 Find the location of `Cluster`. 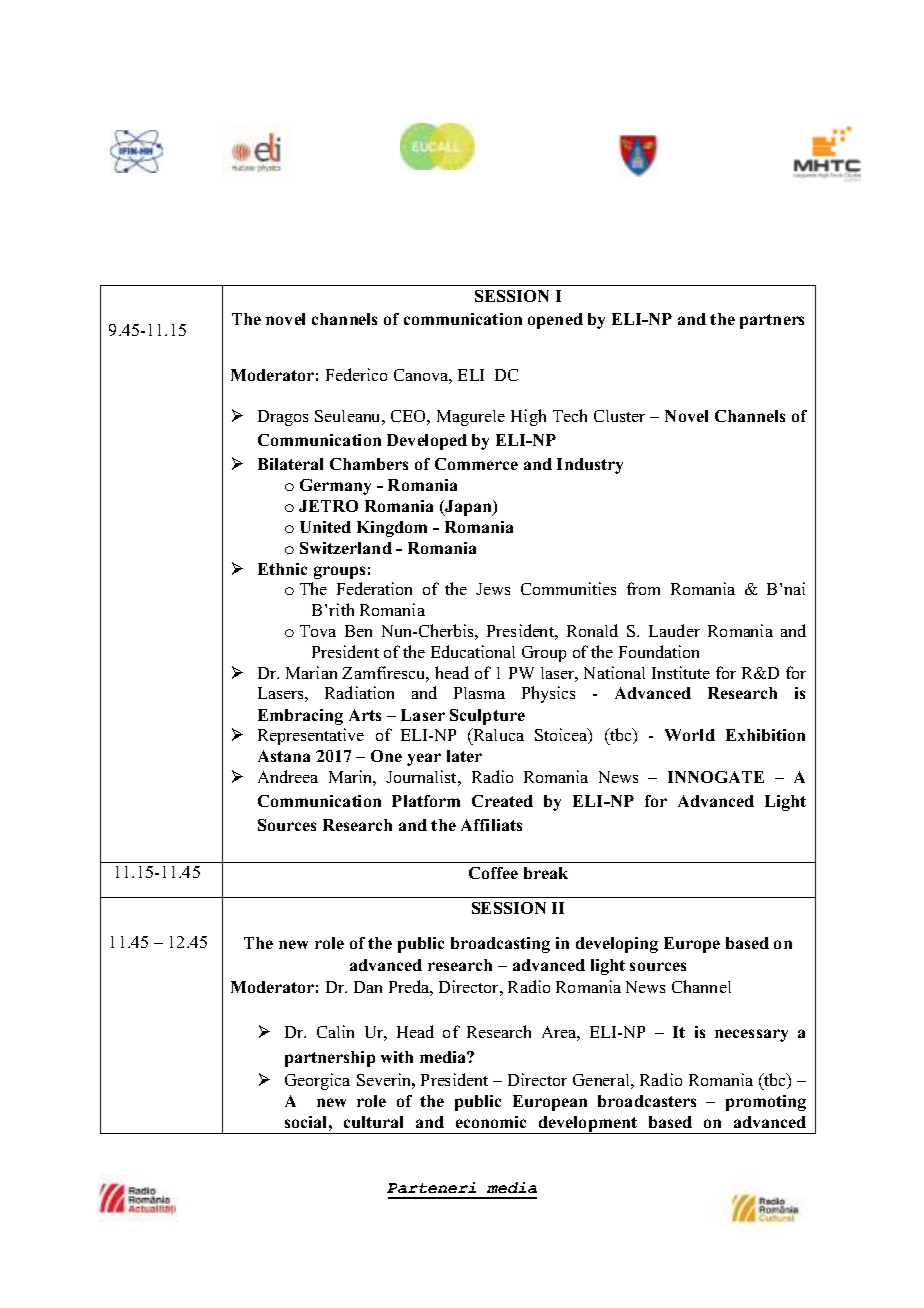

Cluster is located at coordinates (619, 416).
